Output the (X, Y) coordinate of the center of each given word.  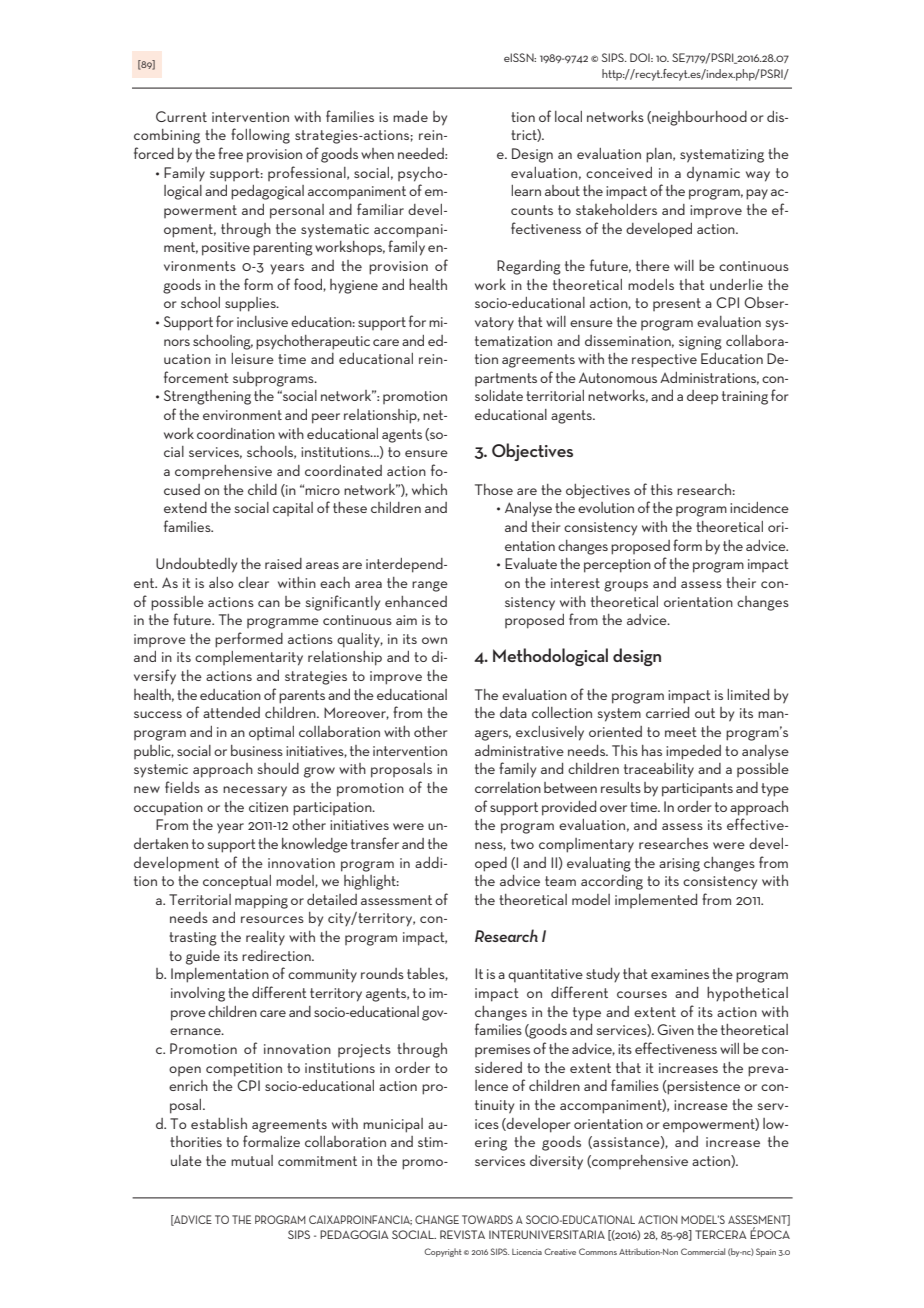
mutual (252, 1160)
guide (203, 957)
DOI (641, 57)
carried (667, 712)
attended (231, 712)
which (429, 489)
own (434, 640)
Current (181, 116)
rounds (382, 973)
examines (680, 974)
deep (702, 397)
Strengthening (207, 397)
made (410, 116)
